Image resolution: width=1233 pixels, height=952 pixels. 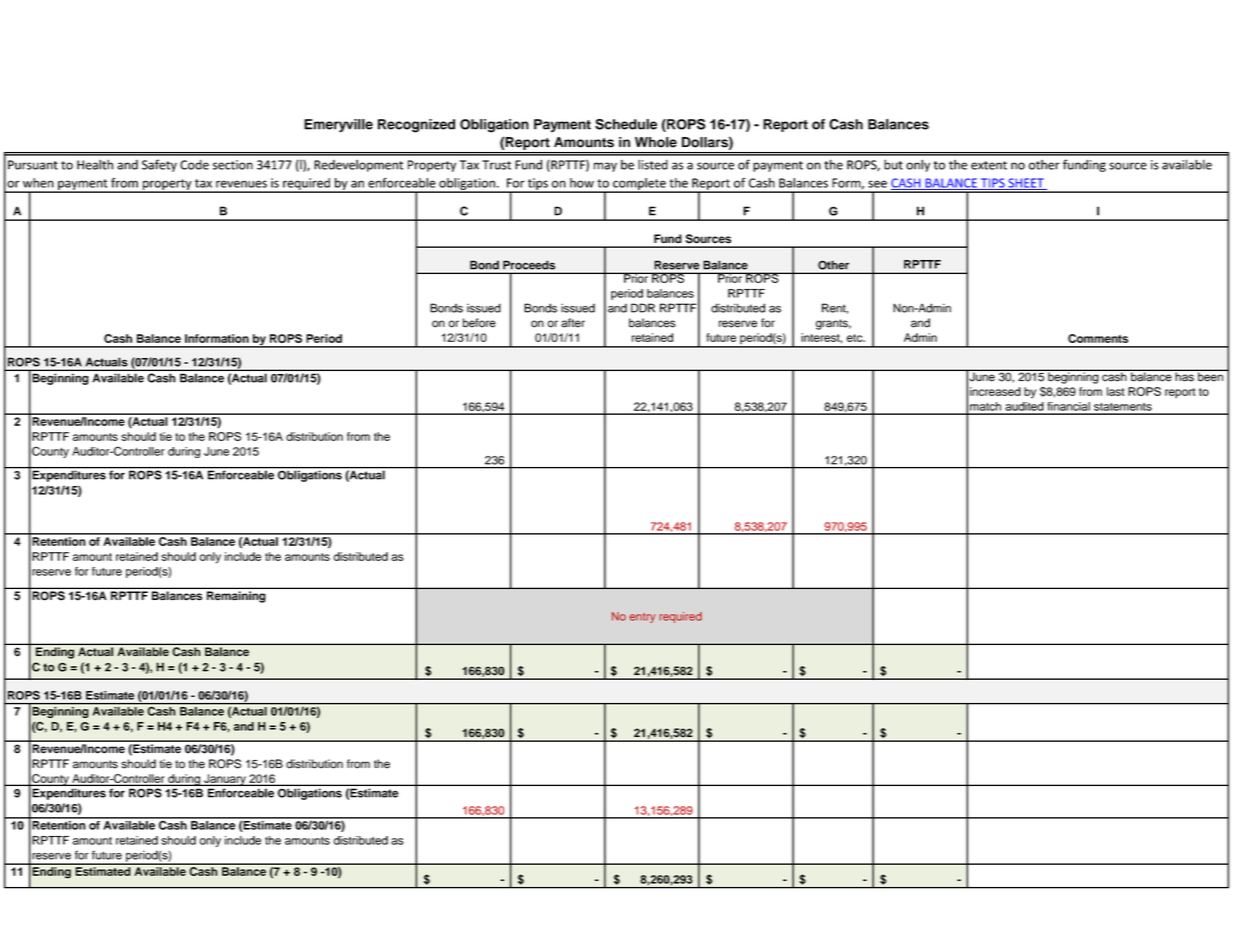 What do you see at coordinates (225, 780) in the screenshot?
I see `January` at bounding box center [225, 780].
